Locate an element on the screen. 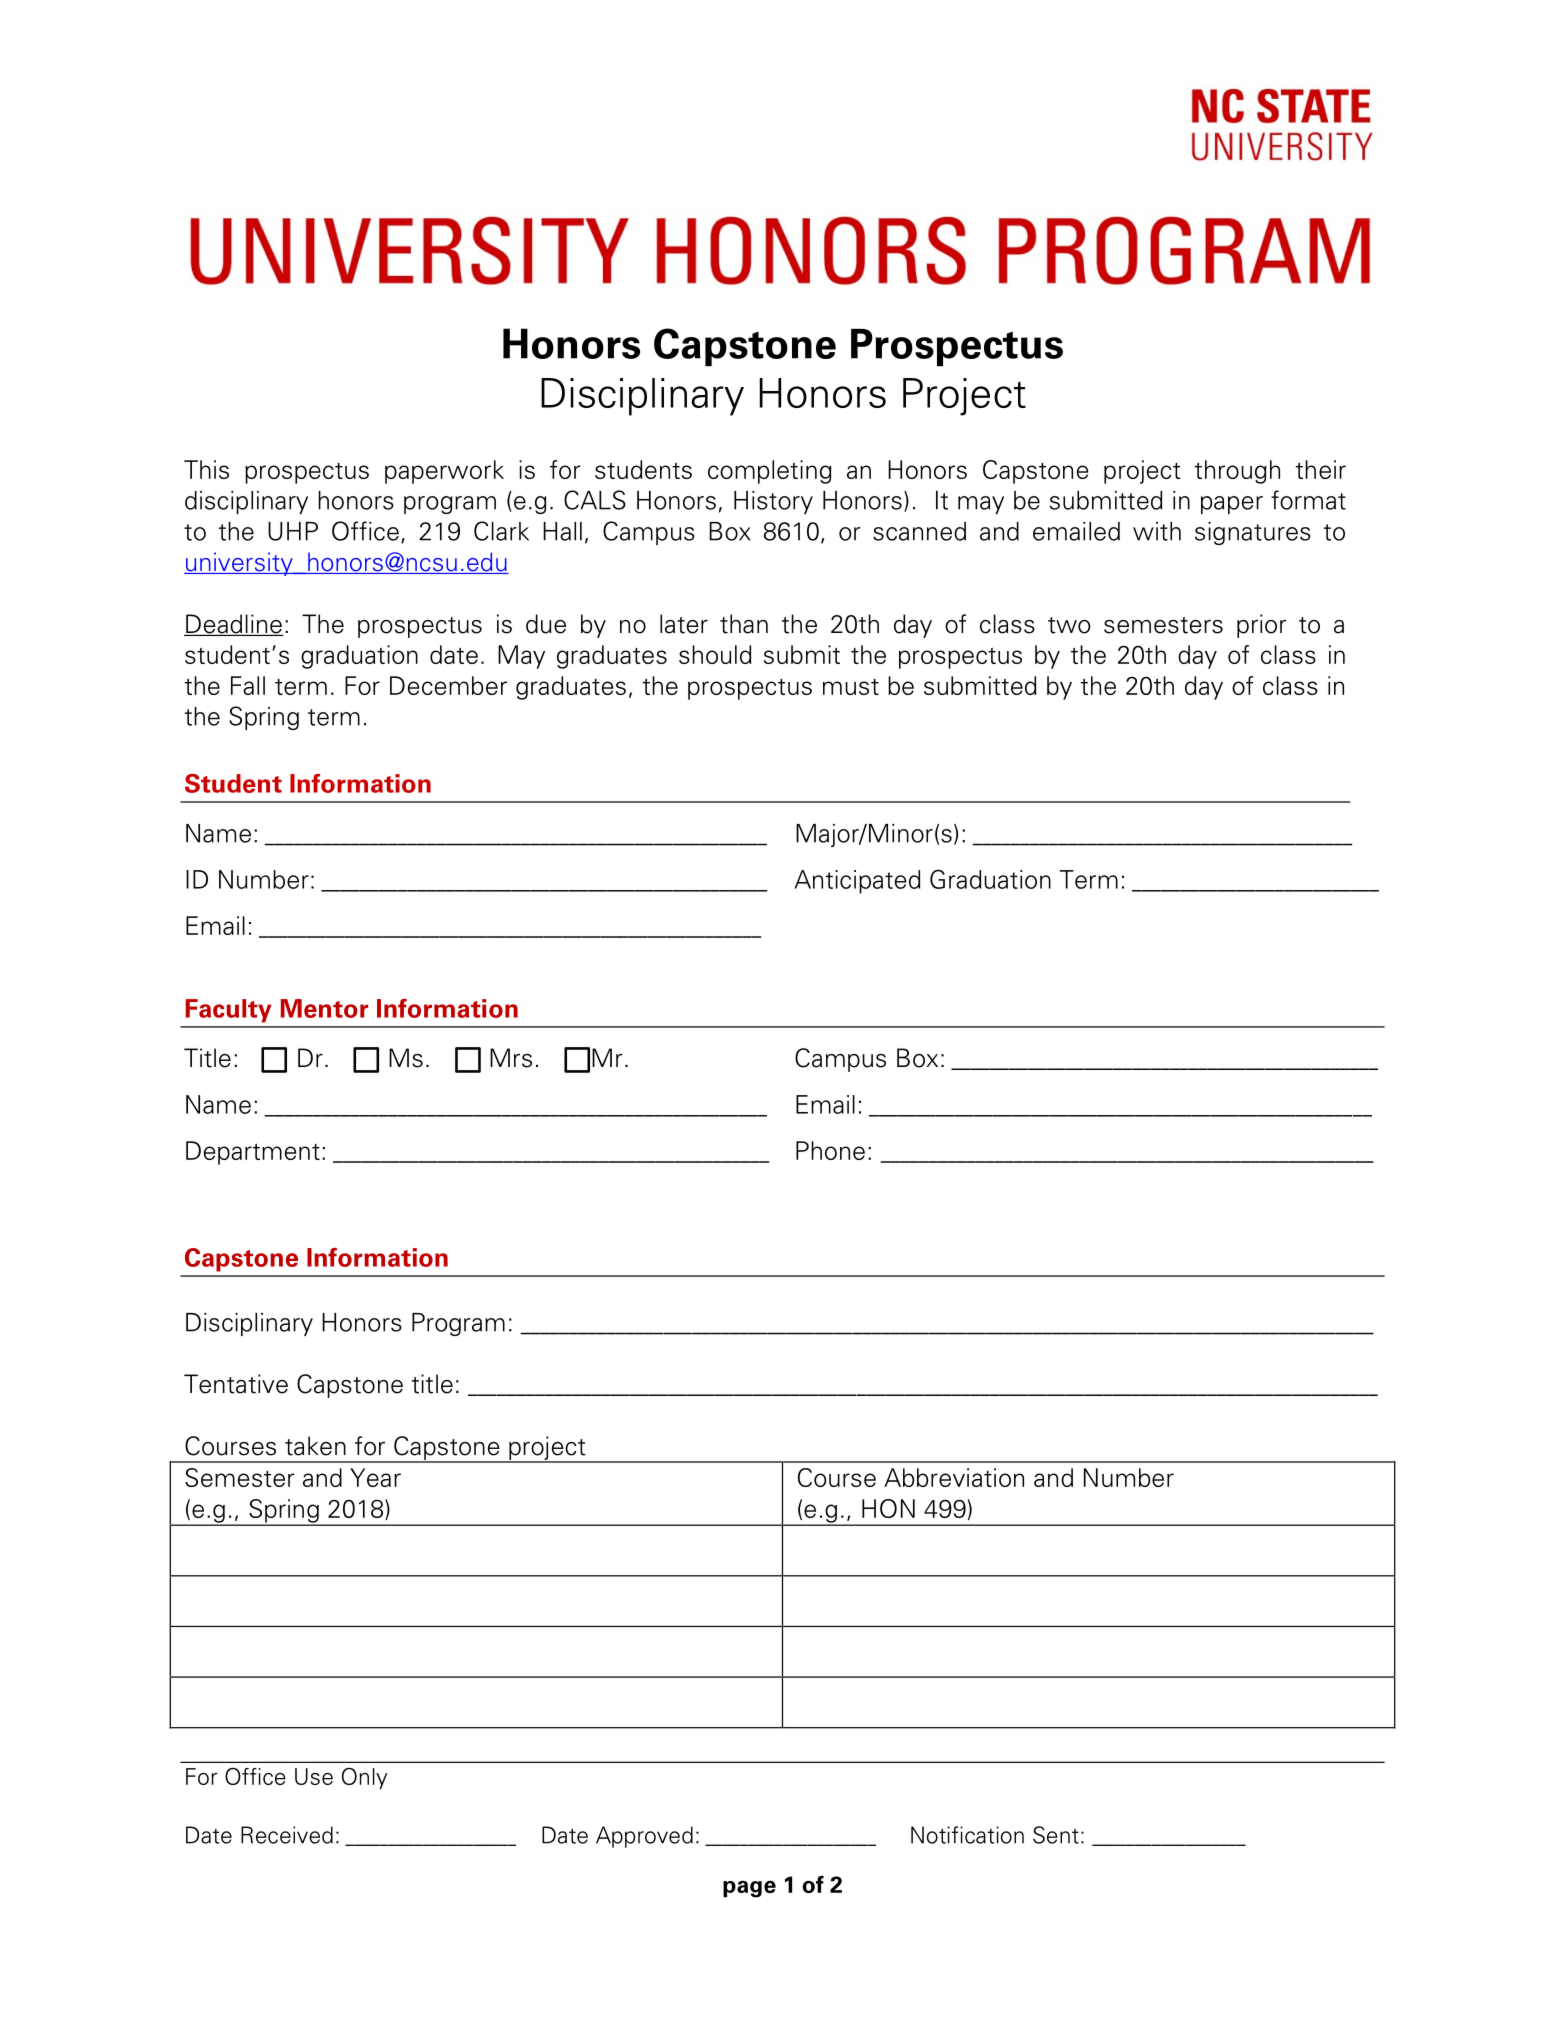  page is located at coordinates (749, 1889).
